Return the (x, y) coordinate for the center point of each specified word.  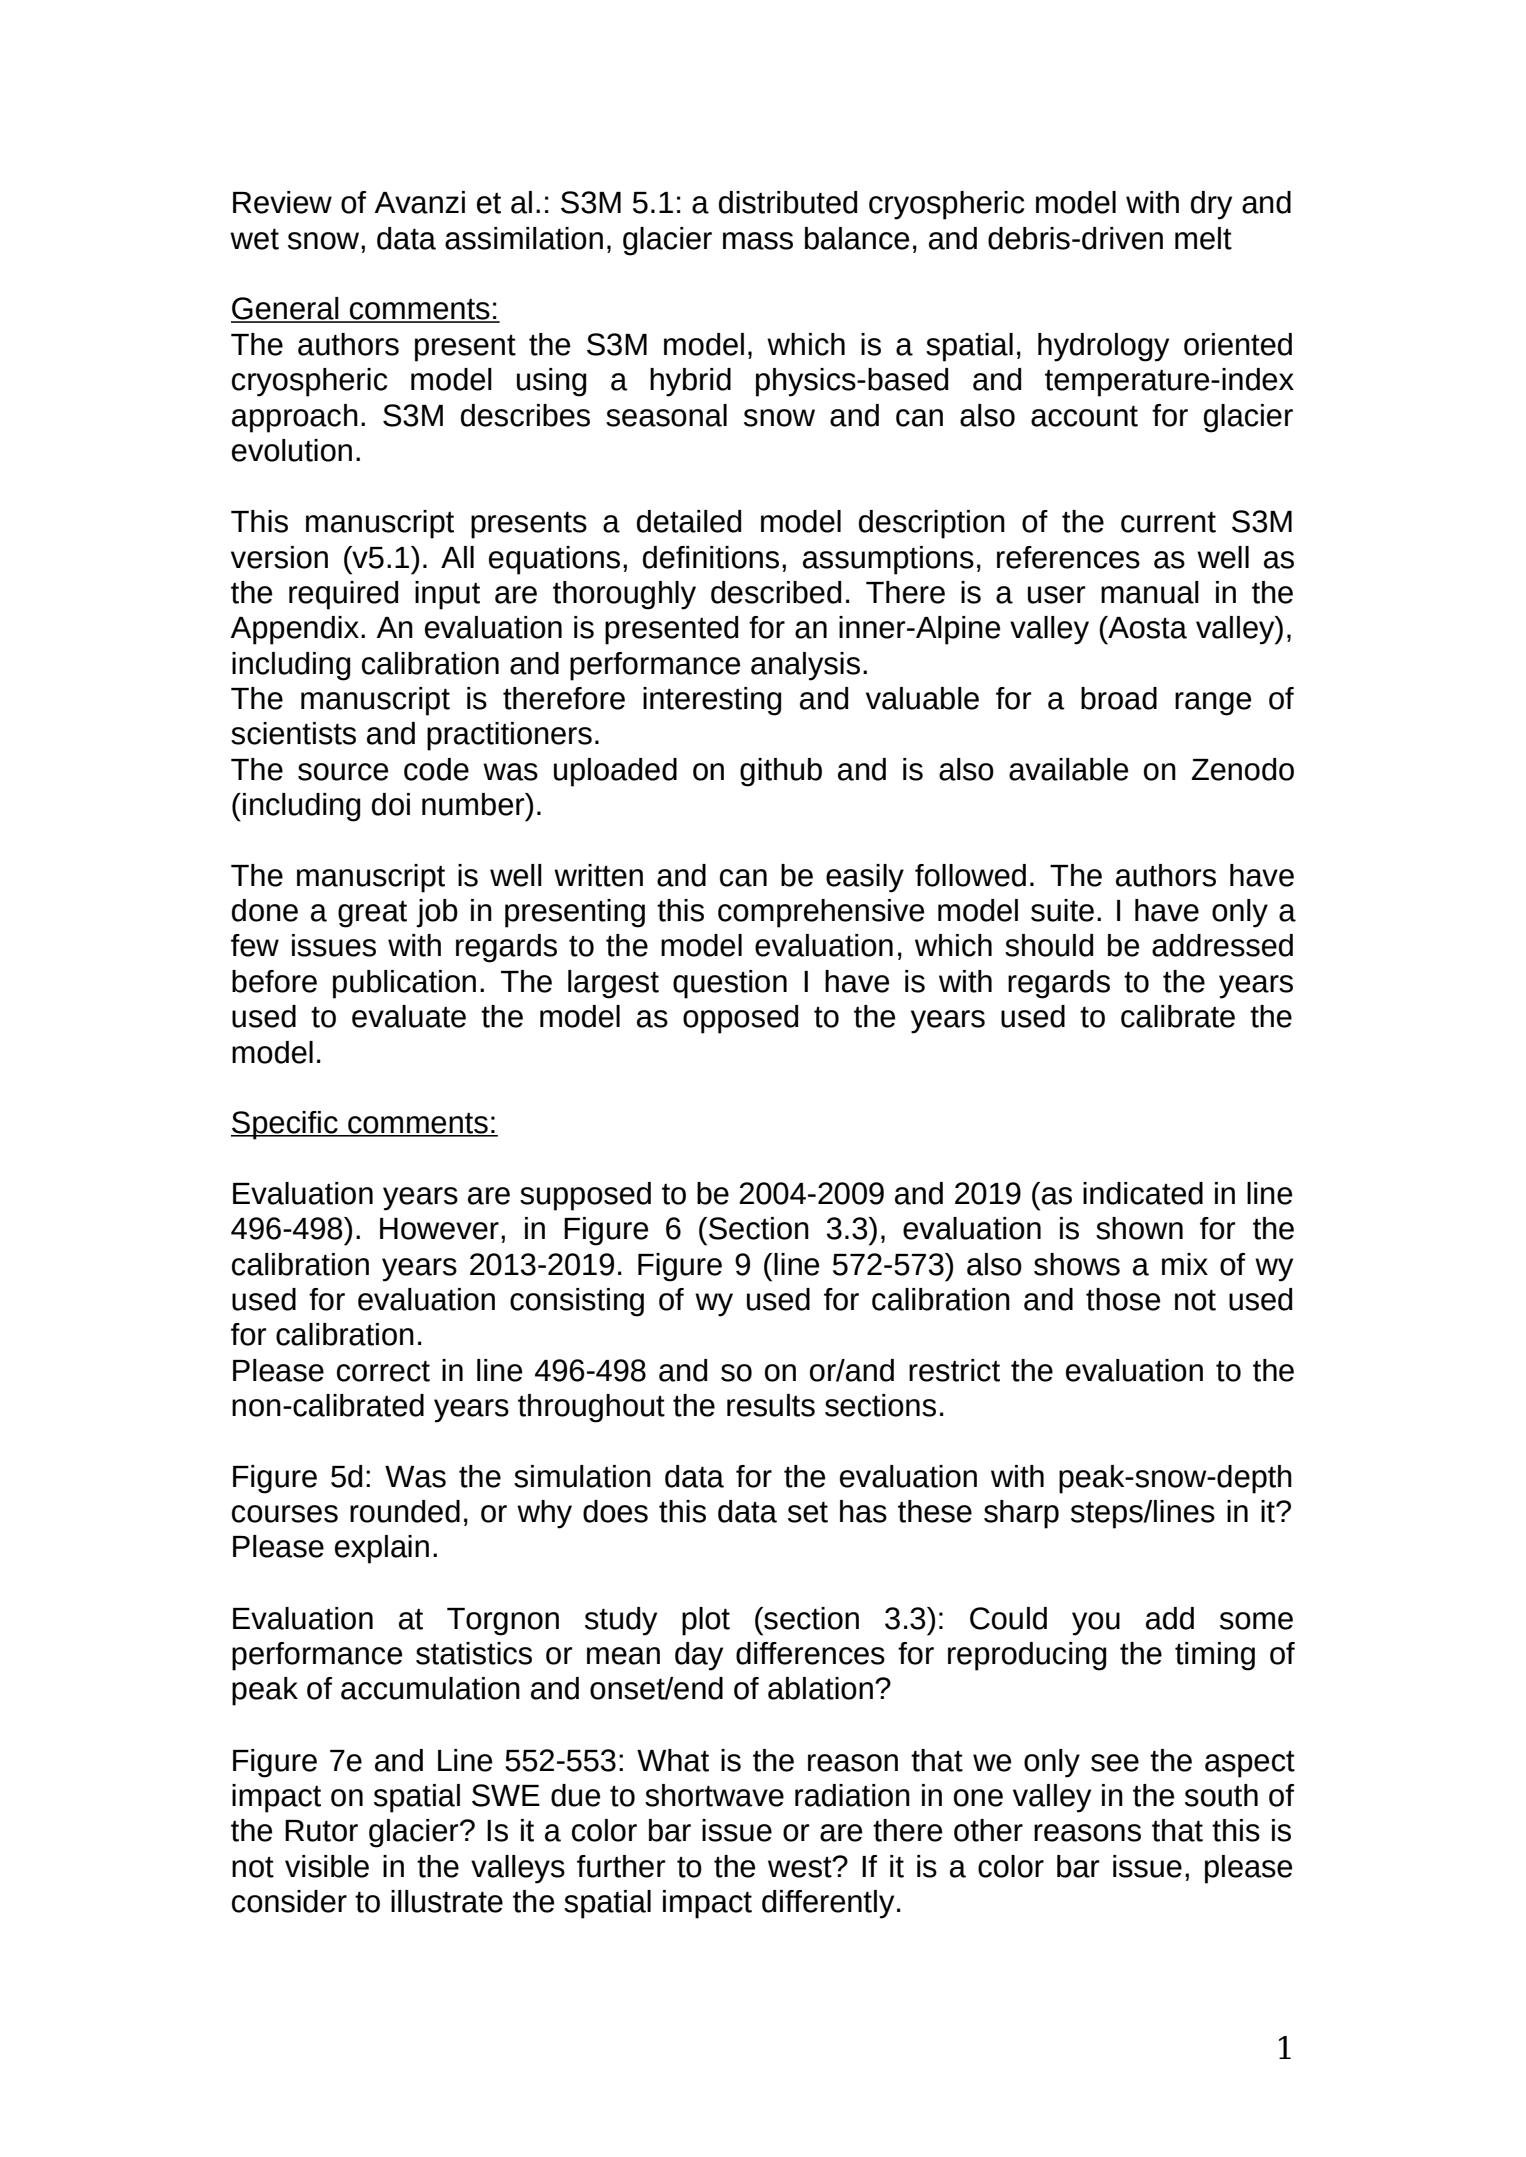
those (1123, 1299)
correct (383, 1371)
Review (282, 202)
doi (391, 804)
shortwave (714, 1795)
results (771, 1405)
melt (1203, 238)
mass (758, 241)
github (781, 772)
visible (327, 1866)
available (1068, 769)
